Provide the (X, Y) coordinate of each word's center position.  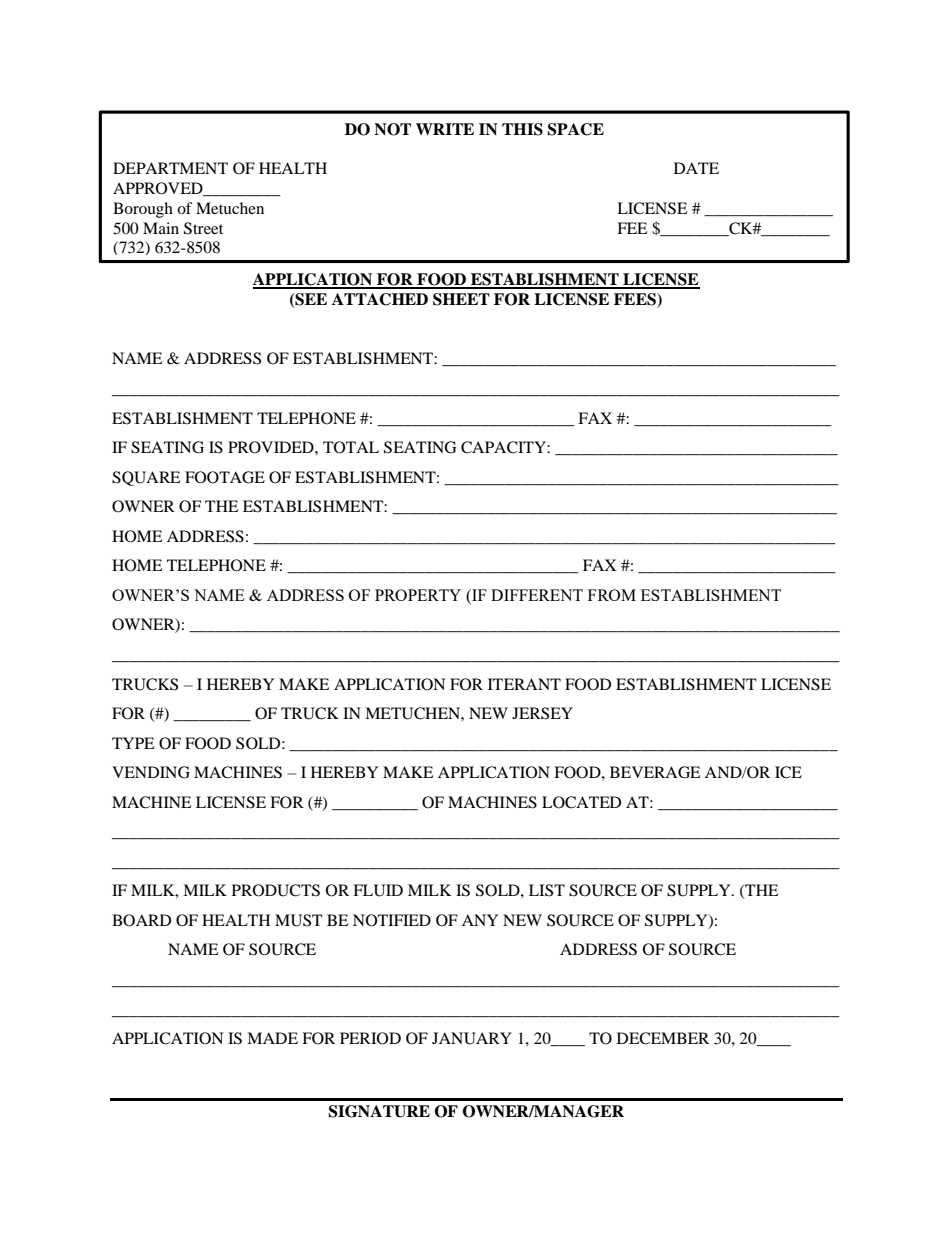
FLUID (378, 890)
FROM (612, 595)
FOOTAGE (225, 477)
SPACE (575, 129)
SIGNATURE (379, 1111)
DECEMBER (663, 1038)
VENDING (151, 772)
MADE (272, 1038)
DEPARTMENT (170, 168)
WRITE (445, 129)
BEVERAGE (655, 772)
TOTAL (351, 447)
